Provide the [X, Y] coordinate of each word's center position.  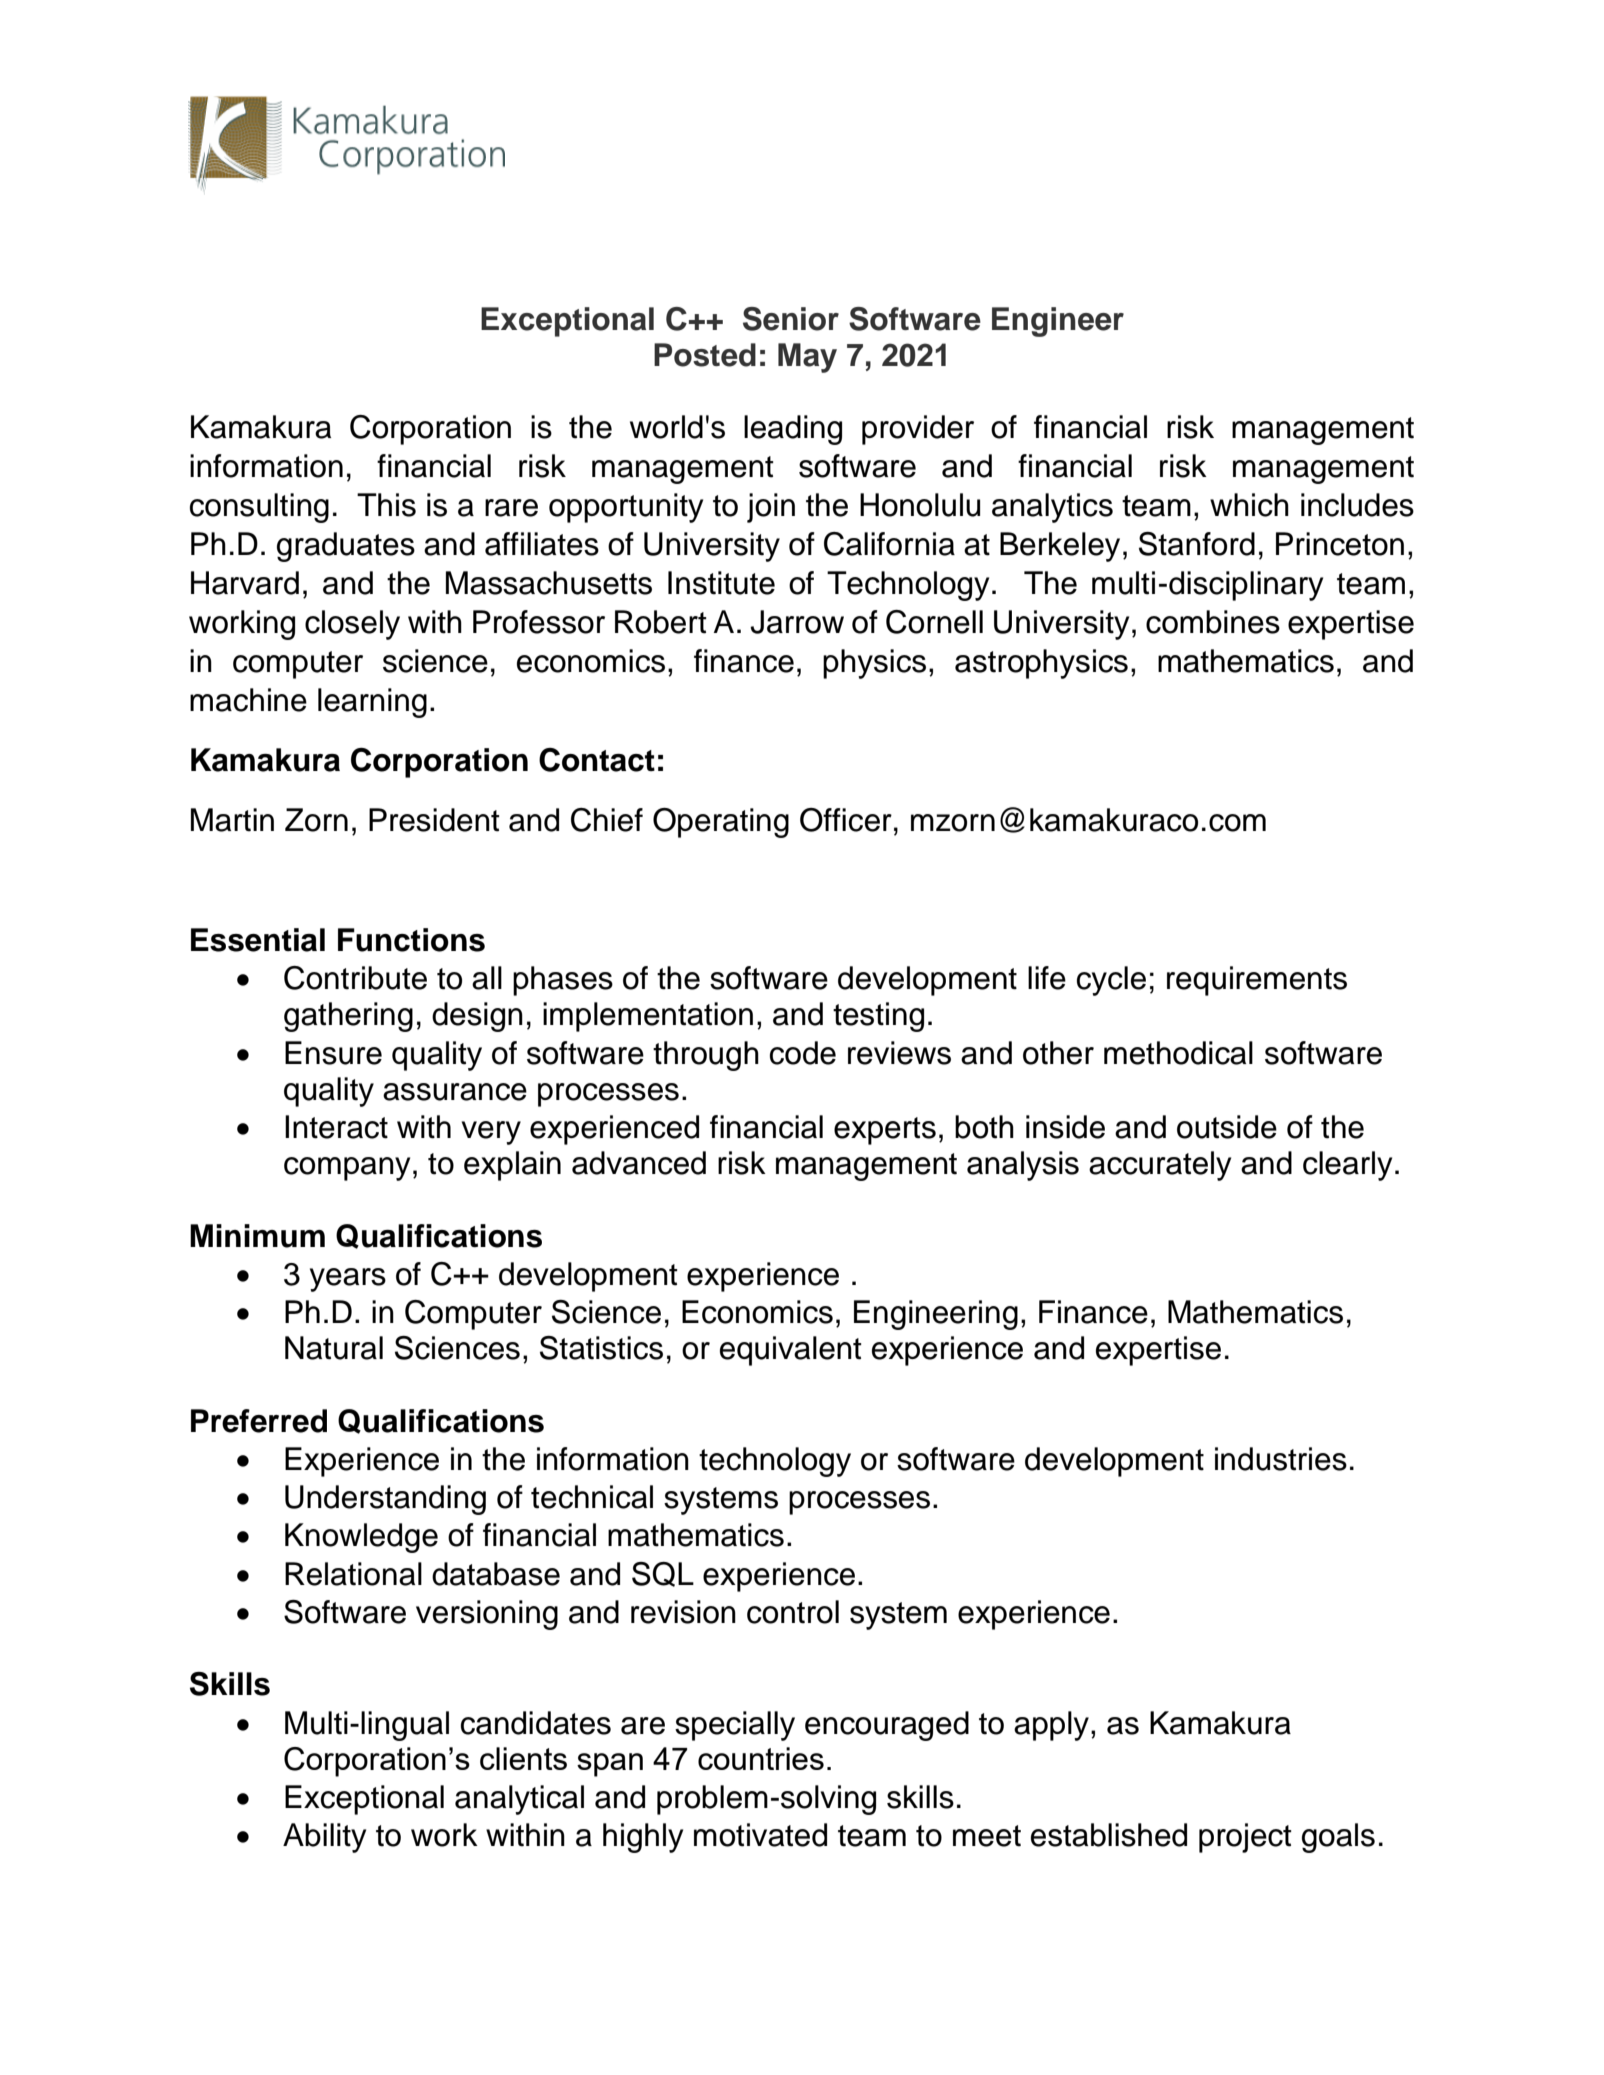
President [434, 820]
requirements [1257, 981]
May [807, 358]
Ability [324, 1838]
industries [1281, 1459]
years [348, 1280]
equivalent [791, 1351]
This [386, 505]
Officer [846, 820]
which [1249, 505]
